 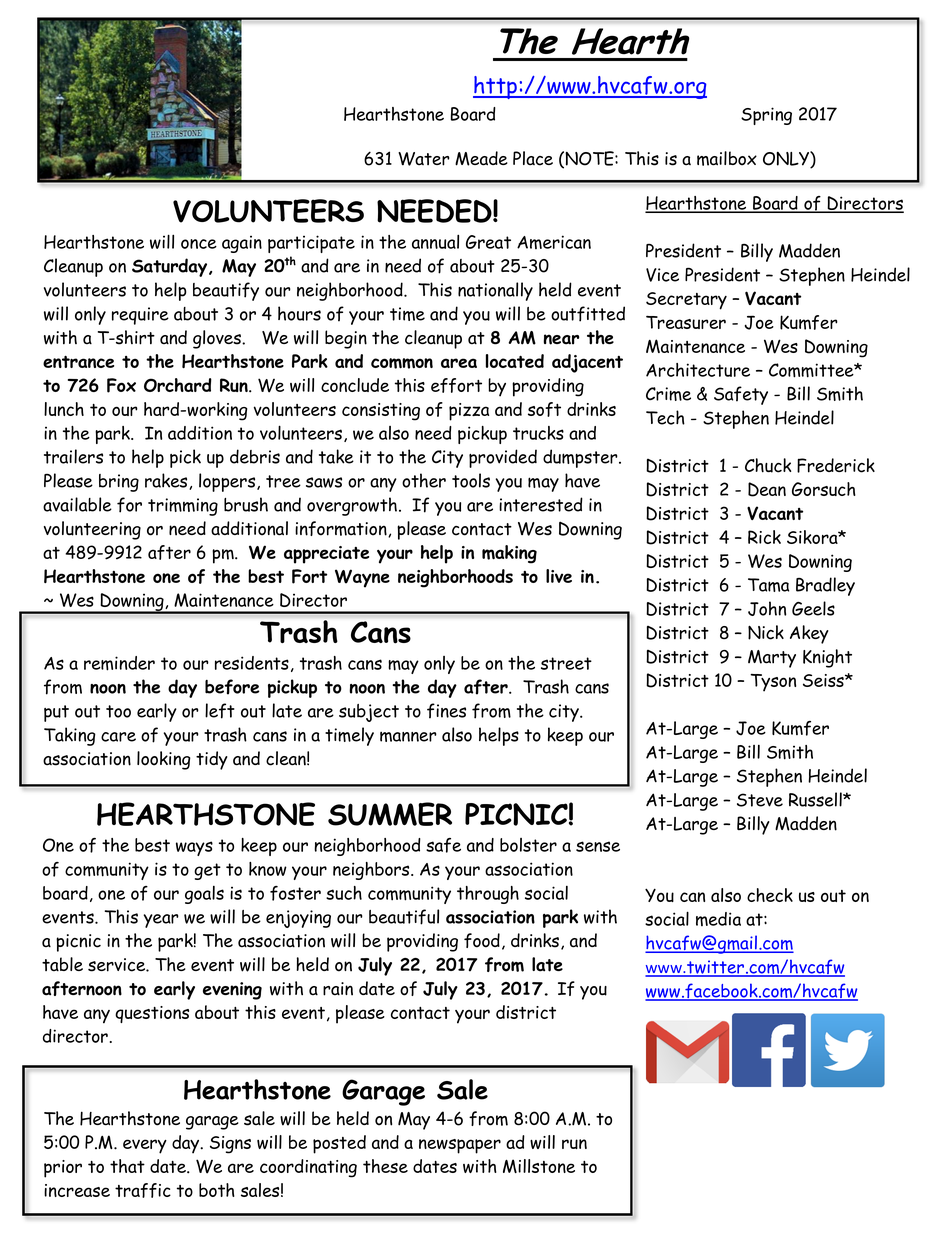 I want to click on Water, so click(x=423, y=159).
